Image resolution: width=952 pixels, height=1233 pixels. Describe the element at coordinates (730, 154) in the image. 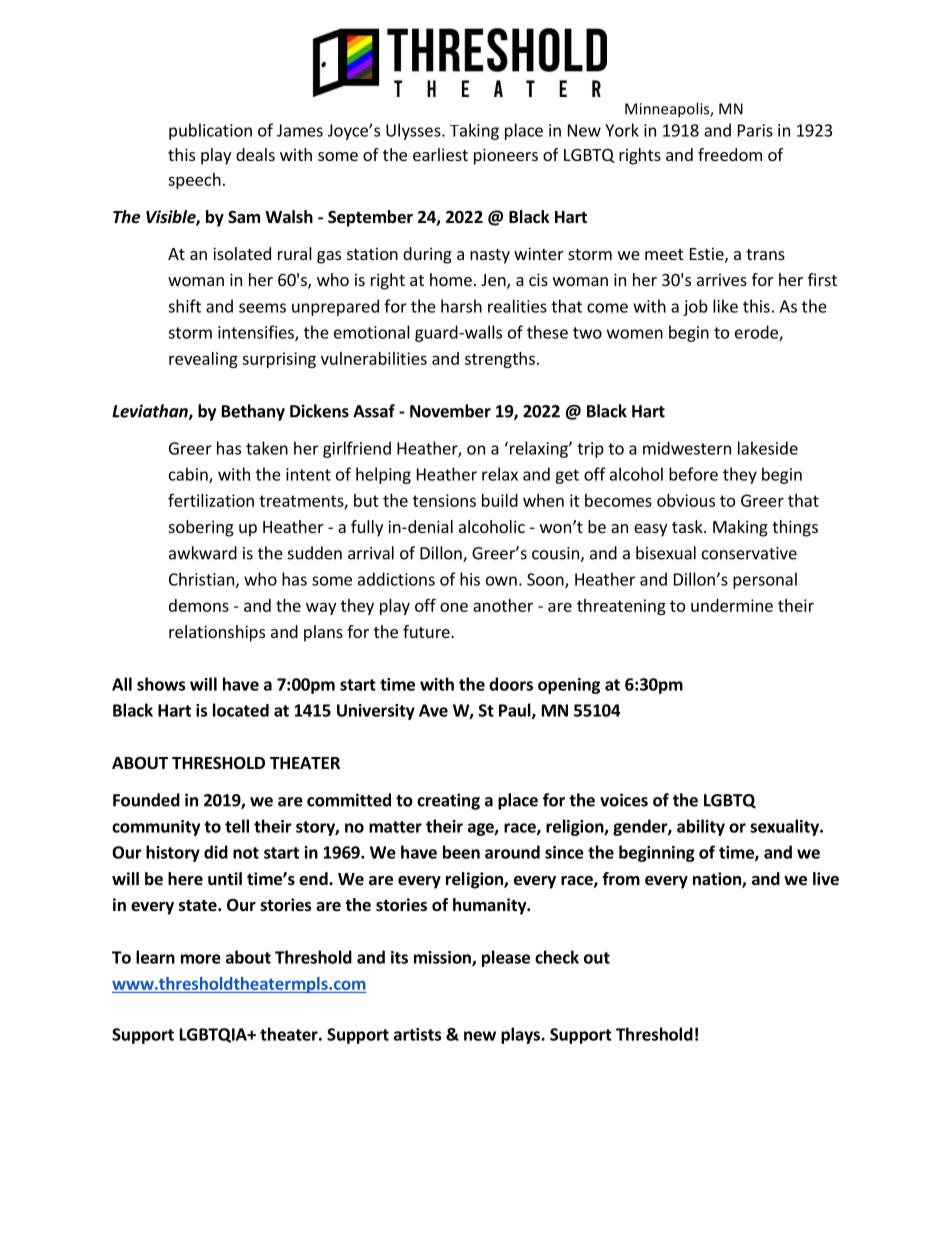

I see `freedom` at that location.
